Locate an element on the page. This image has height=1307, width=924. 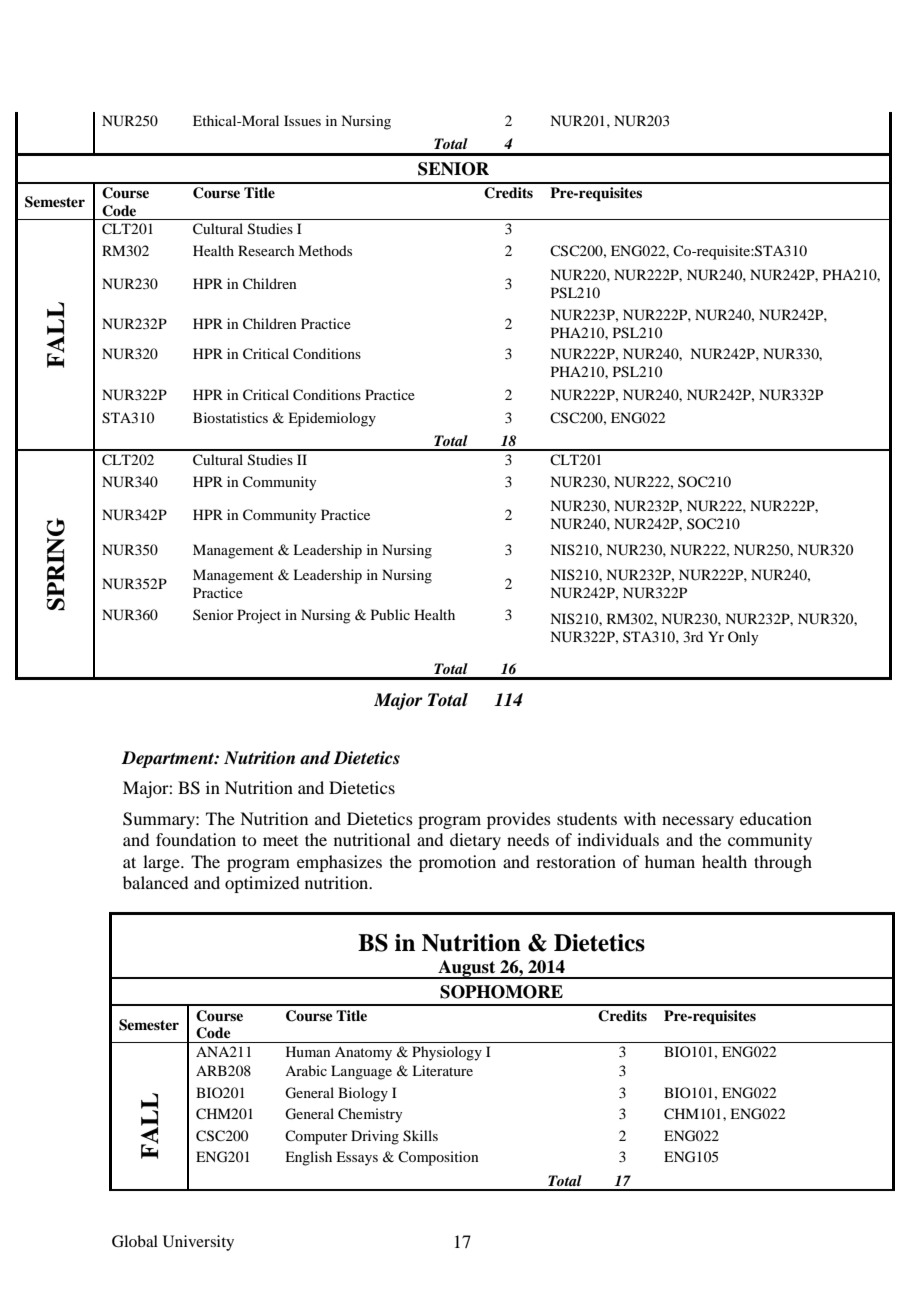
foundation is located at coordinates (196, 839).
